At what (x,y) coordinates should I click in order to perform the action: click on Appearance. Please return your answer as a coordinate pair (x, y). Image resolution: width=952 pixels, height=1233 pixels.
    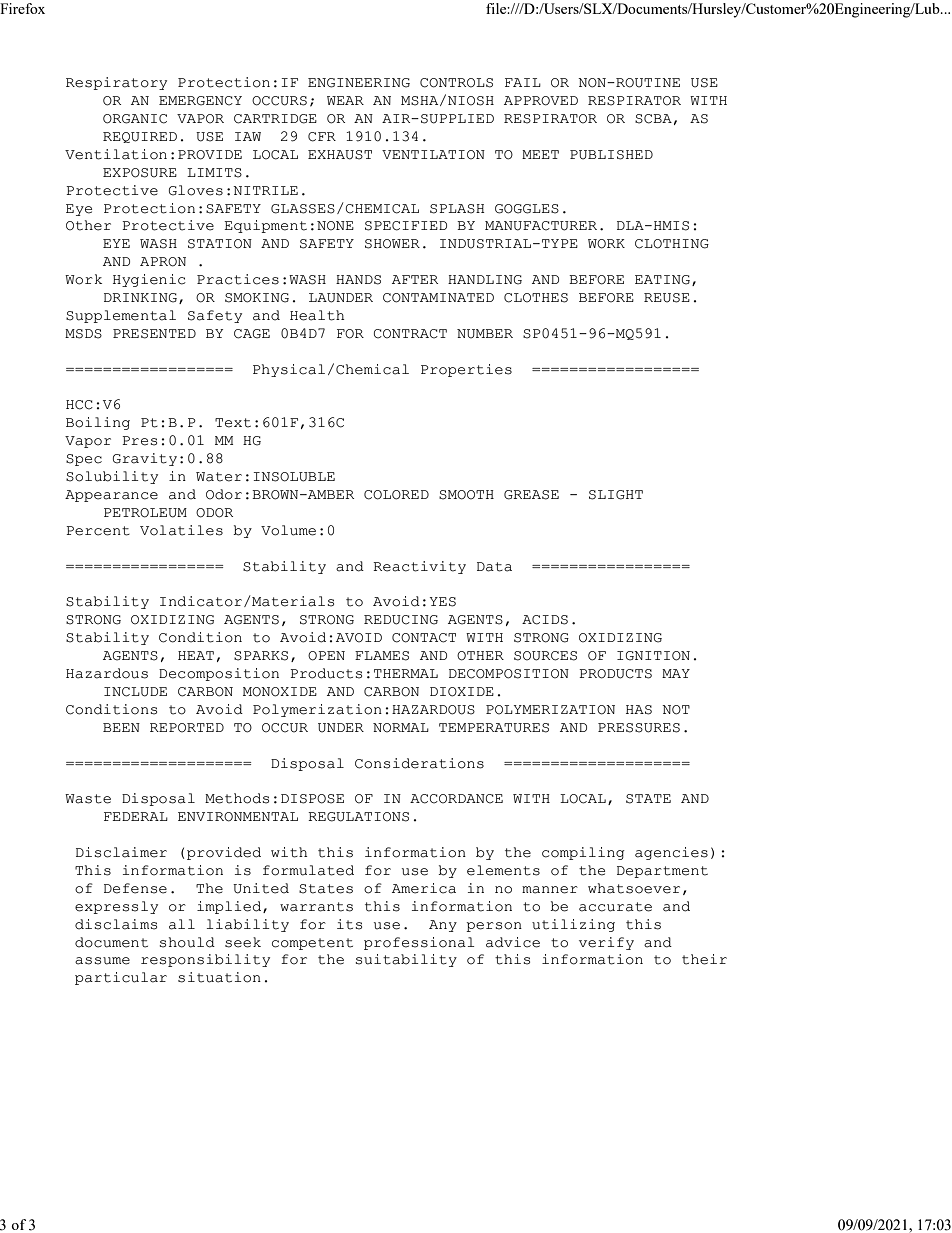
    Looking at the image, I should click on (111, 496).
